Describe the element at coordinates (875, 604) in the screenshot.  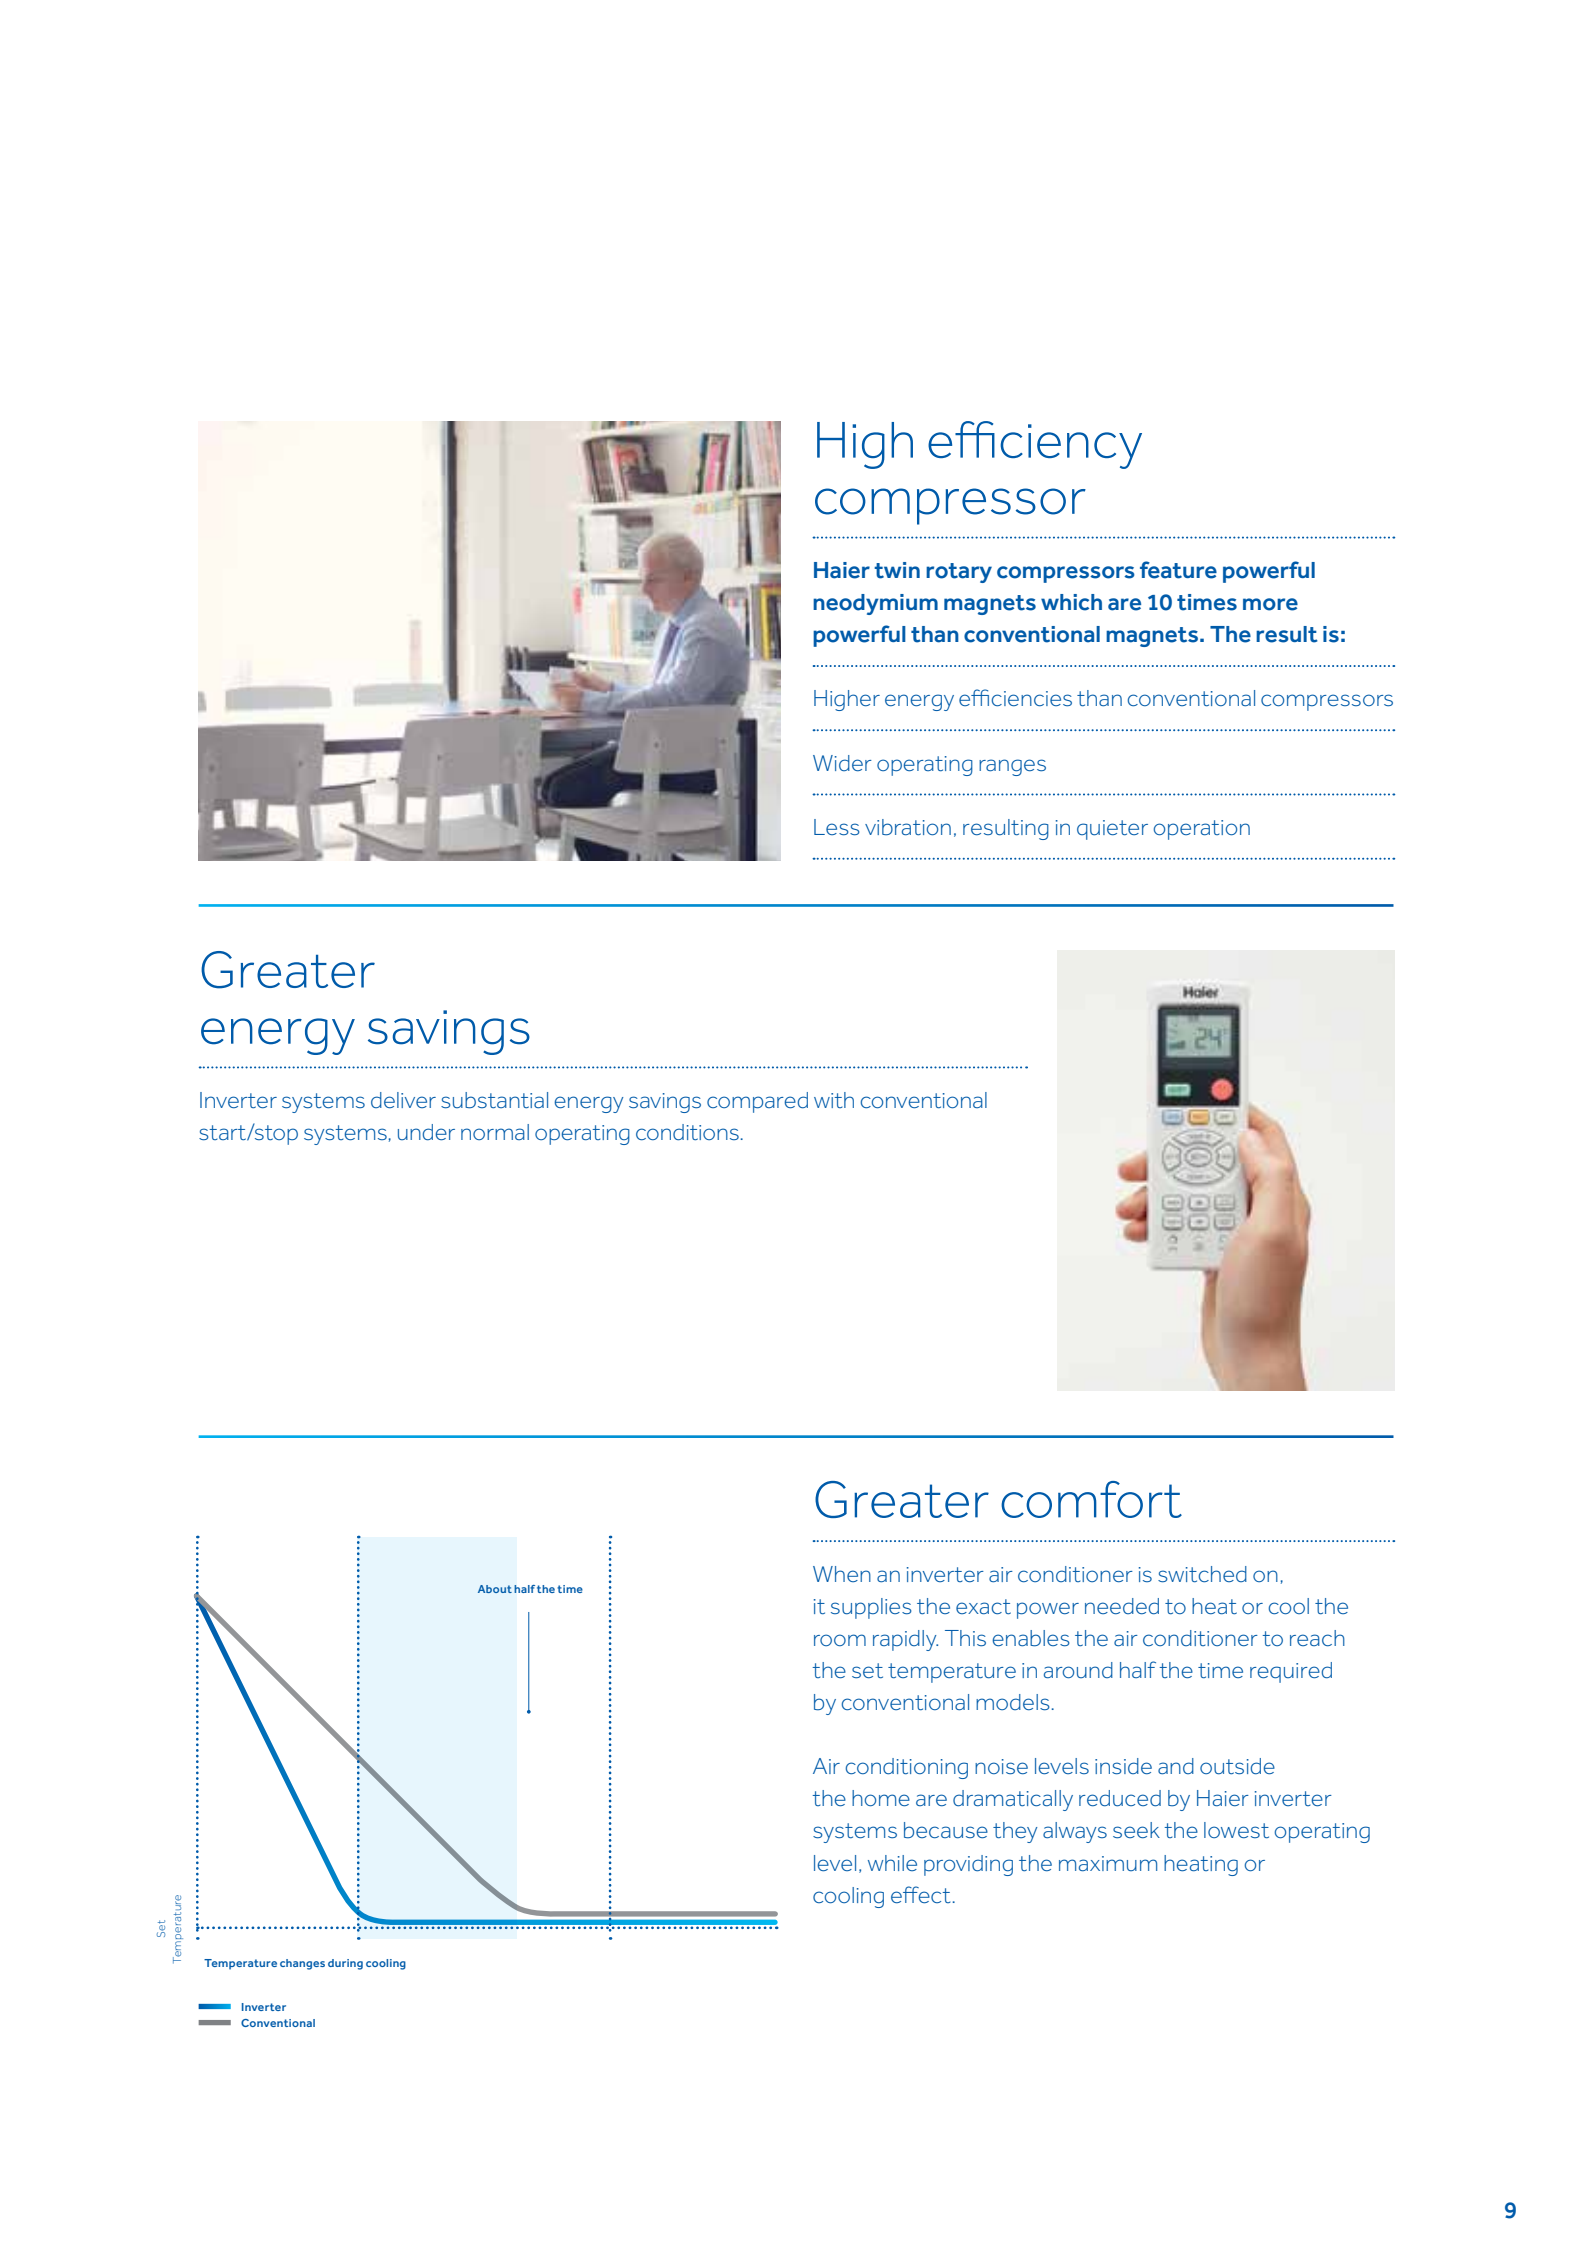
I see `neodymium` at that location.
